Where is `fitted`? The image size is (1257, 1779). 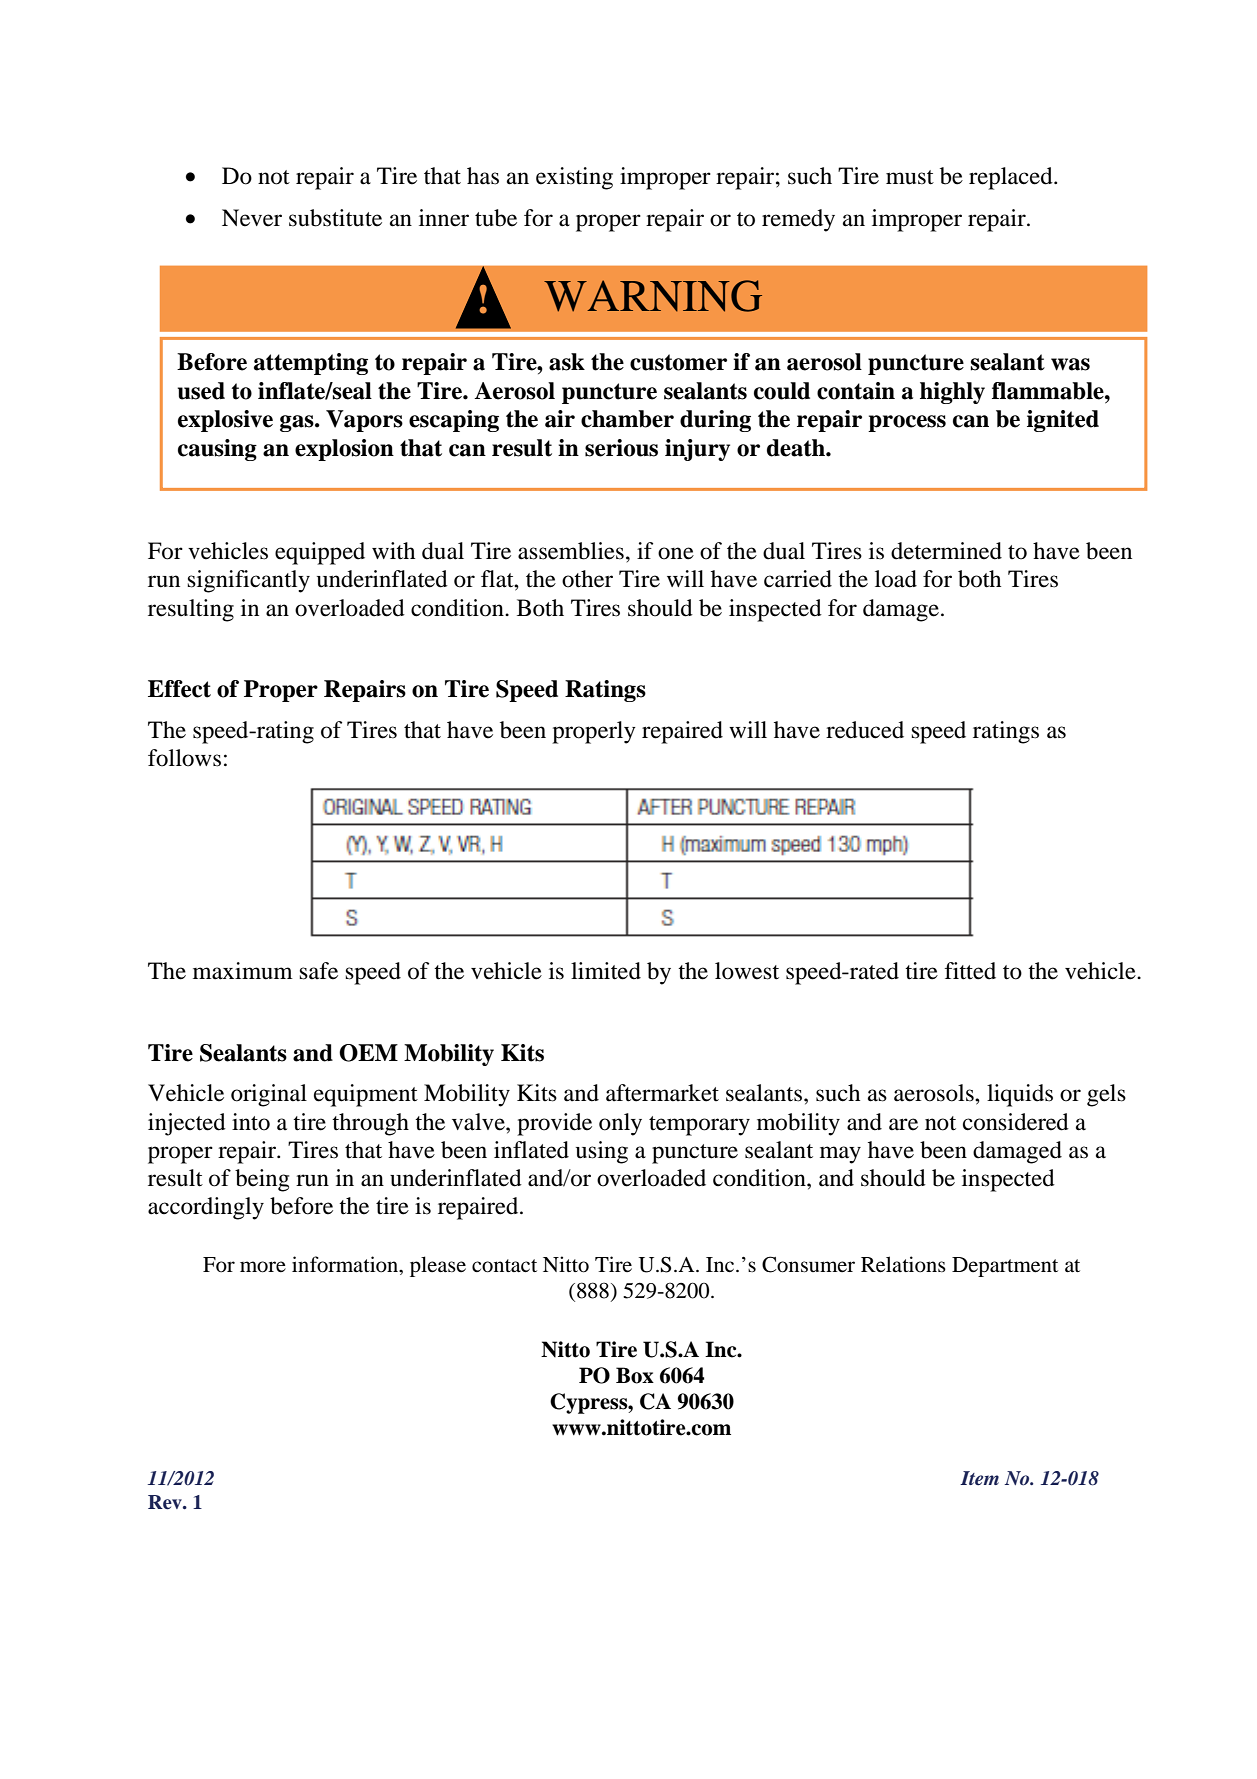
fitted is located at coordinates (970, 971).
